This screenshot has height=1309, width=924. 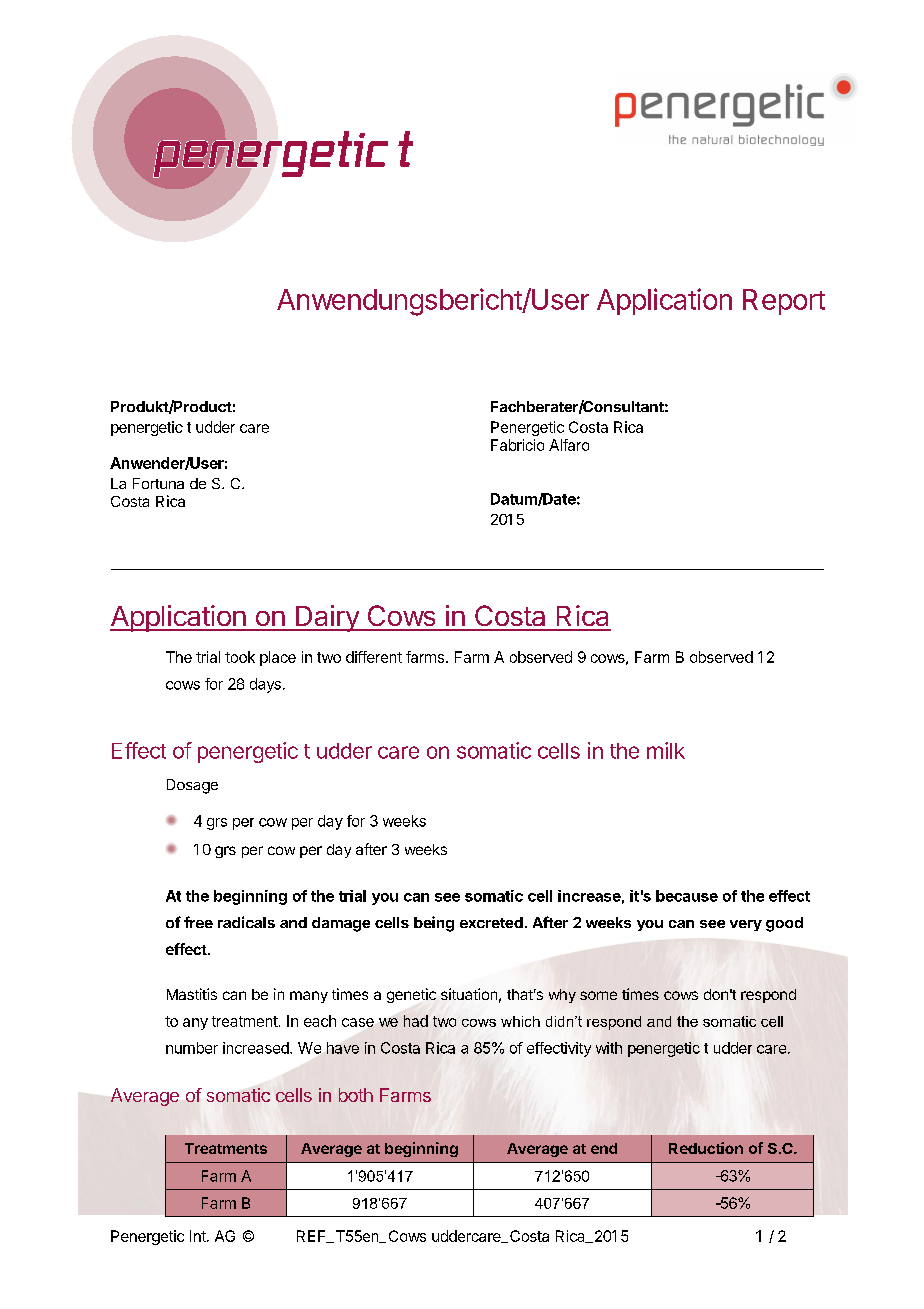 I want to click on Dosage, so click(x=192, y=786).
